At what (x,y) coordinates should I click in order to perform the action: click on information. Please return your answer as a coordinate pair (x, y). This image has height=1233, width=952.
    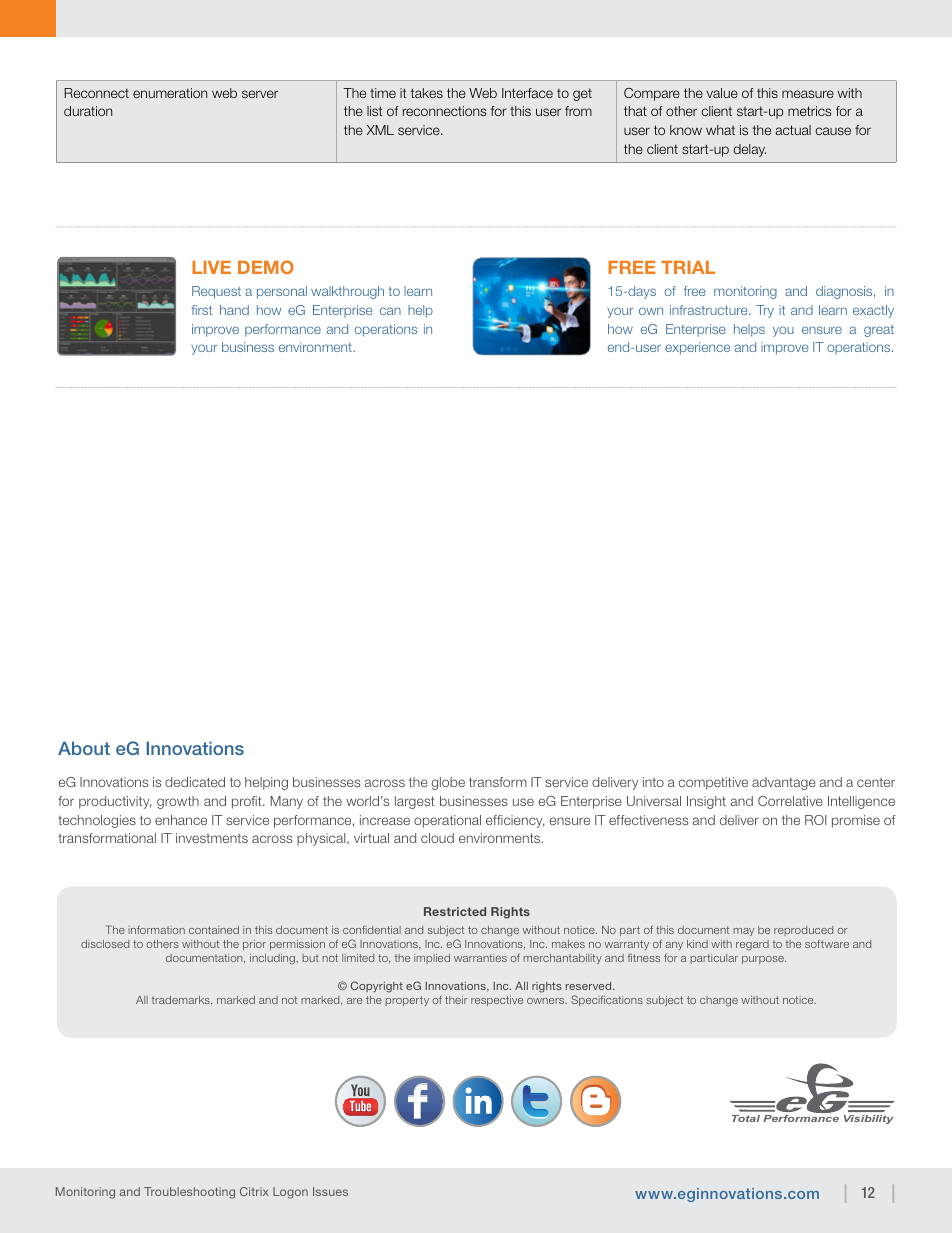
    Looking at the image, I should click on (157, 930).
